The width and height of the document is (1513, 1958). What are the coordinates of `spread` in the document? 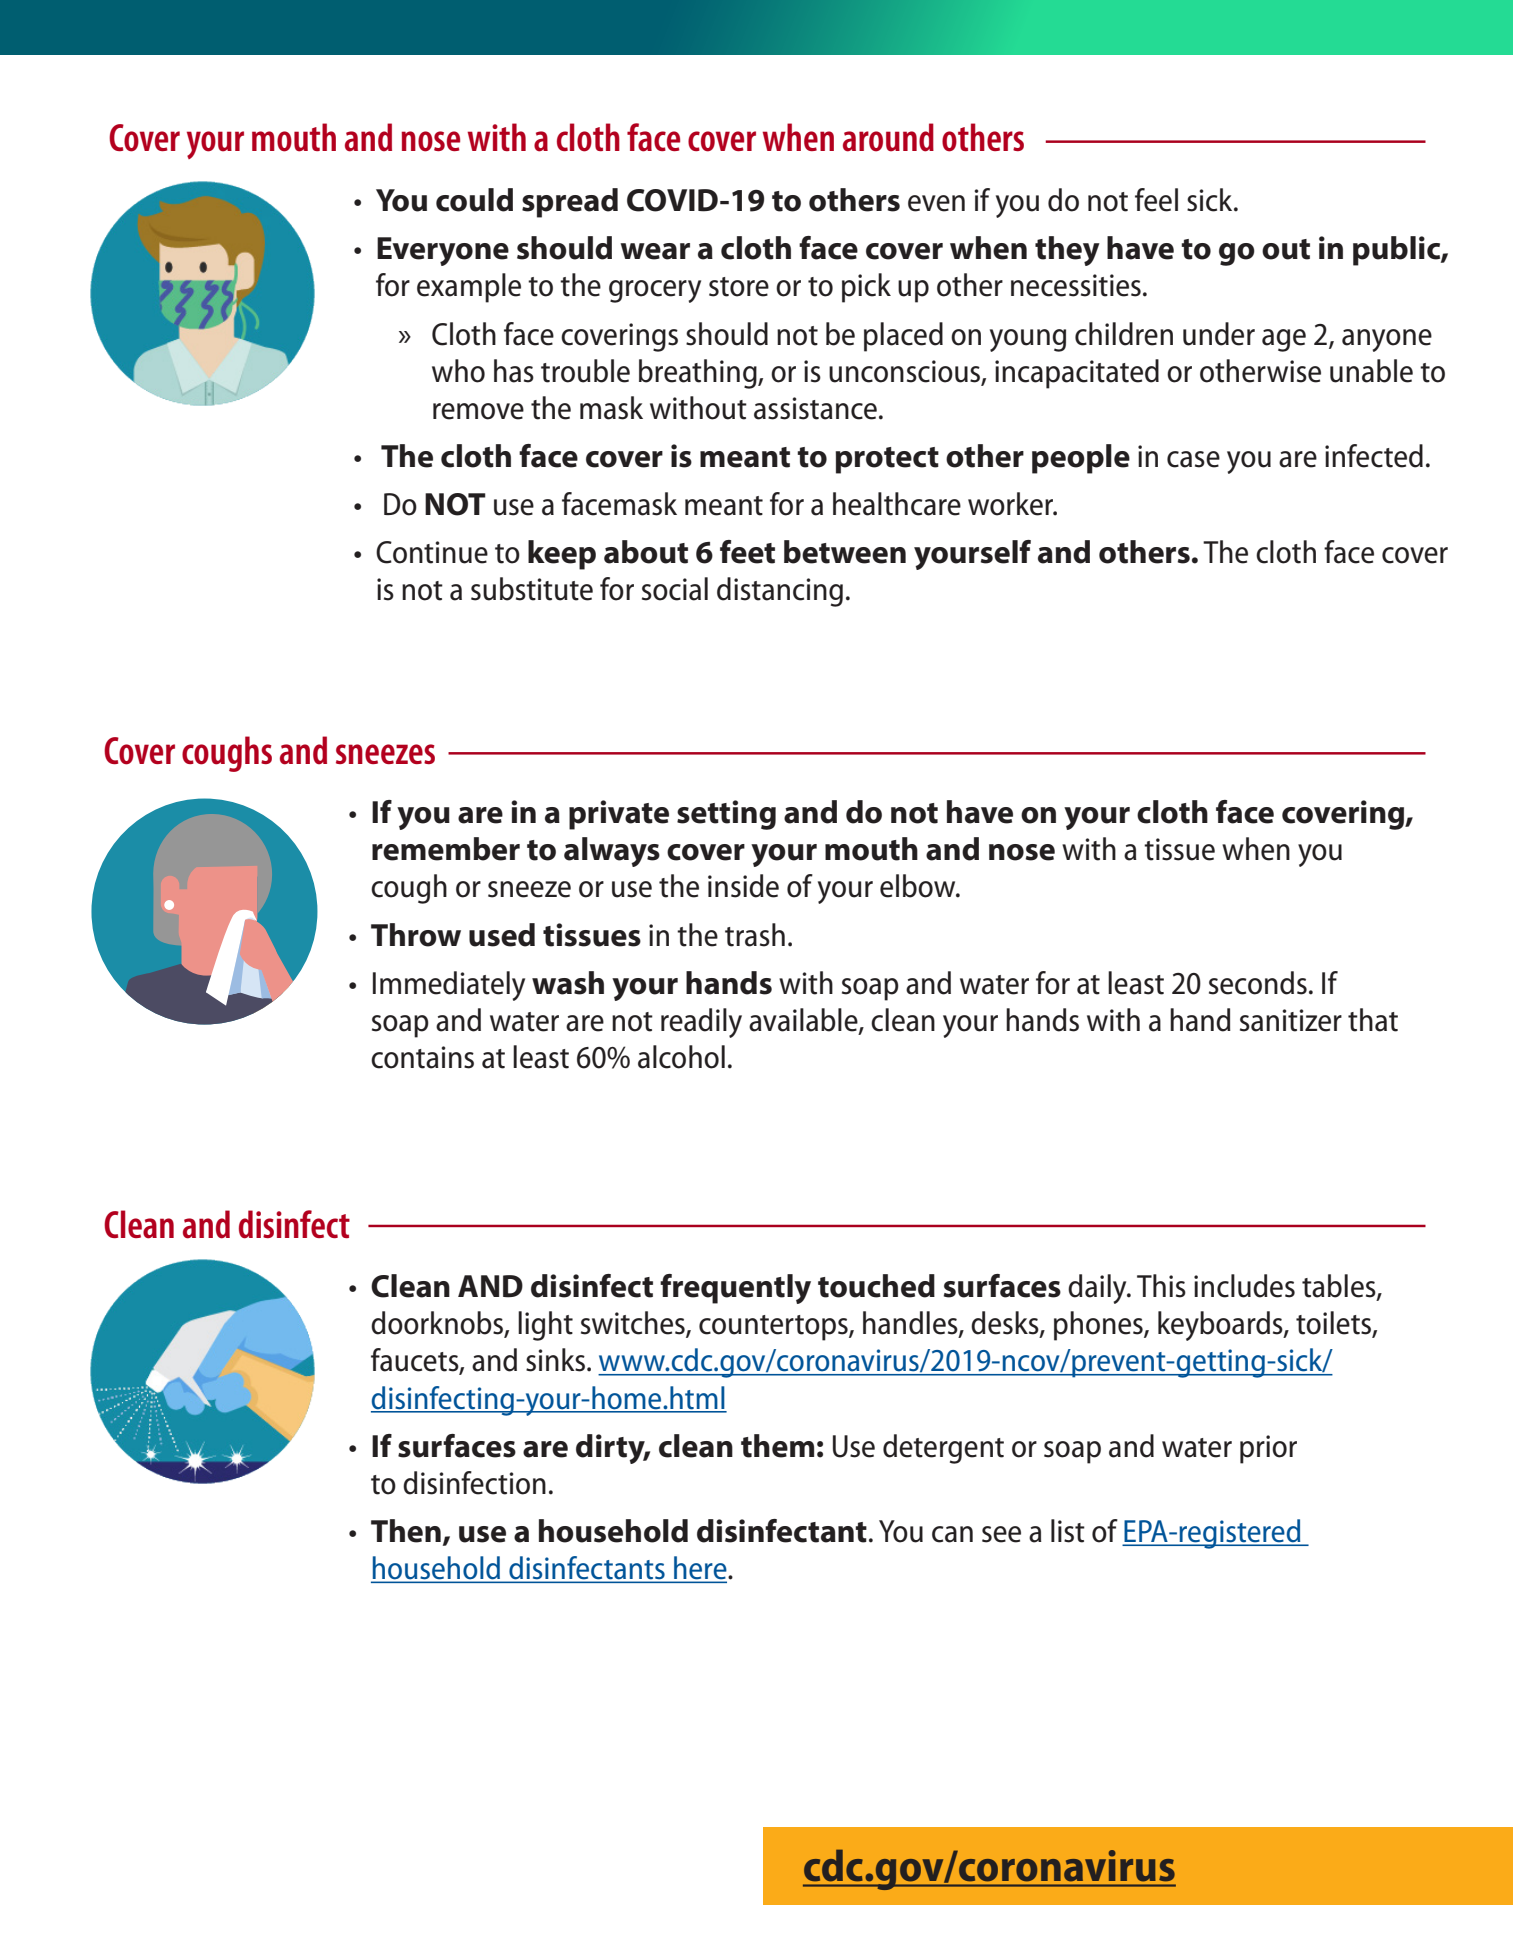 It's located at (570, 203).
